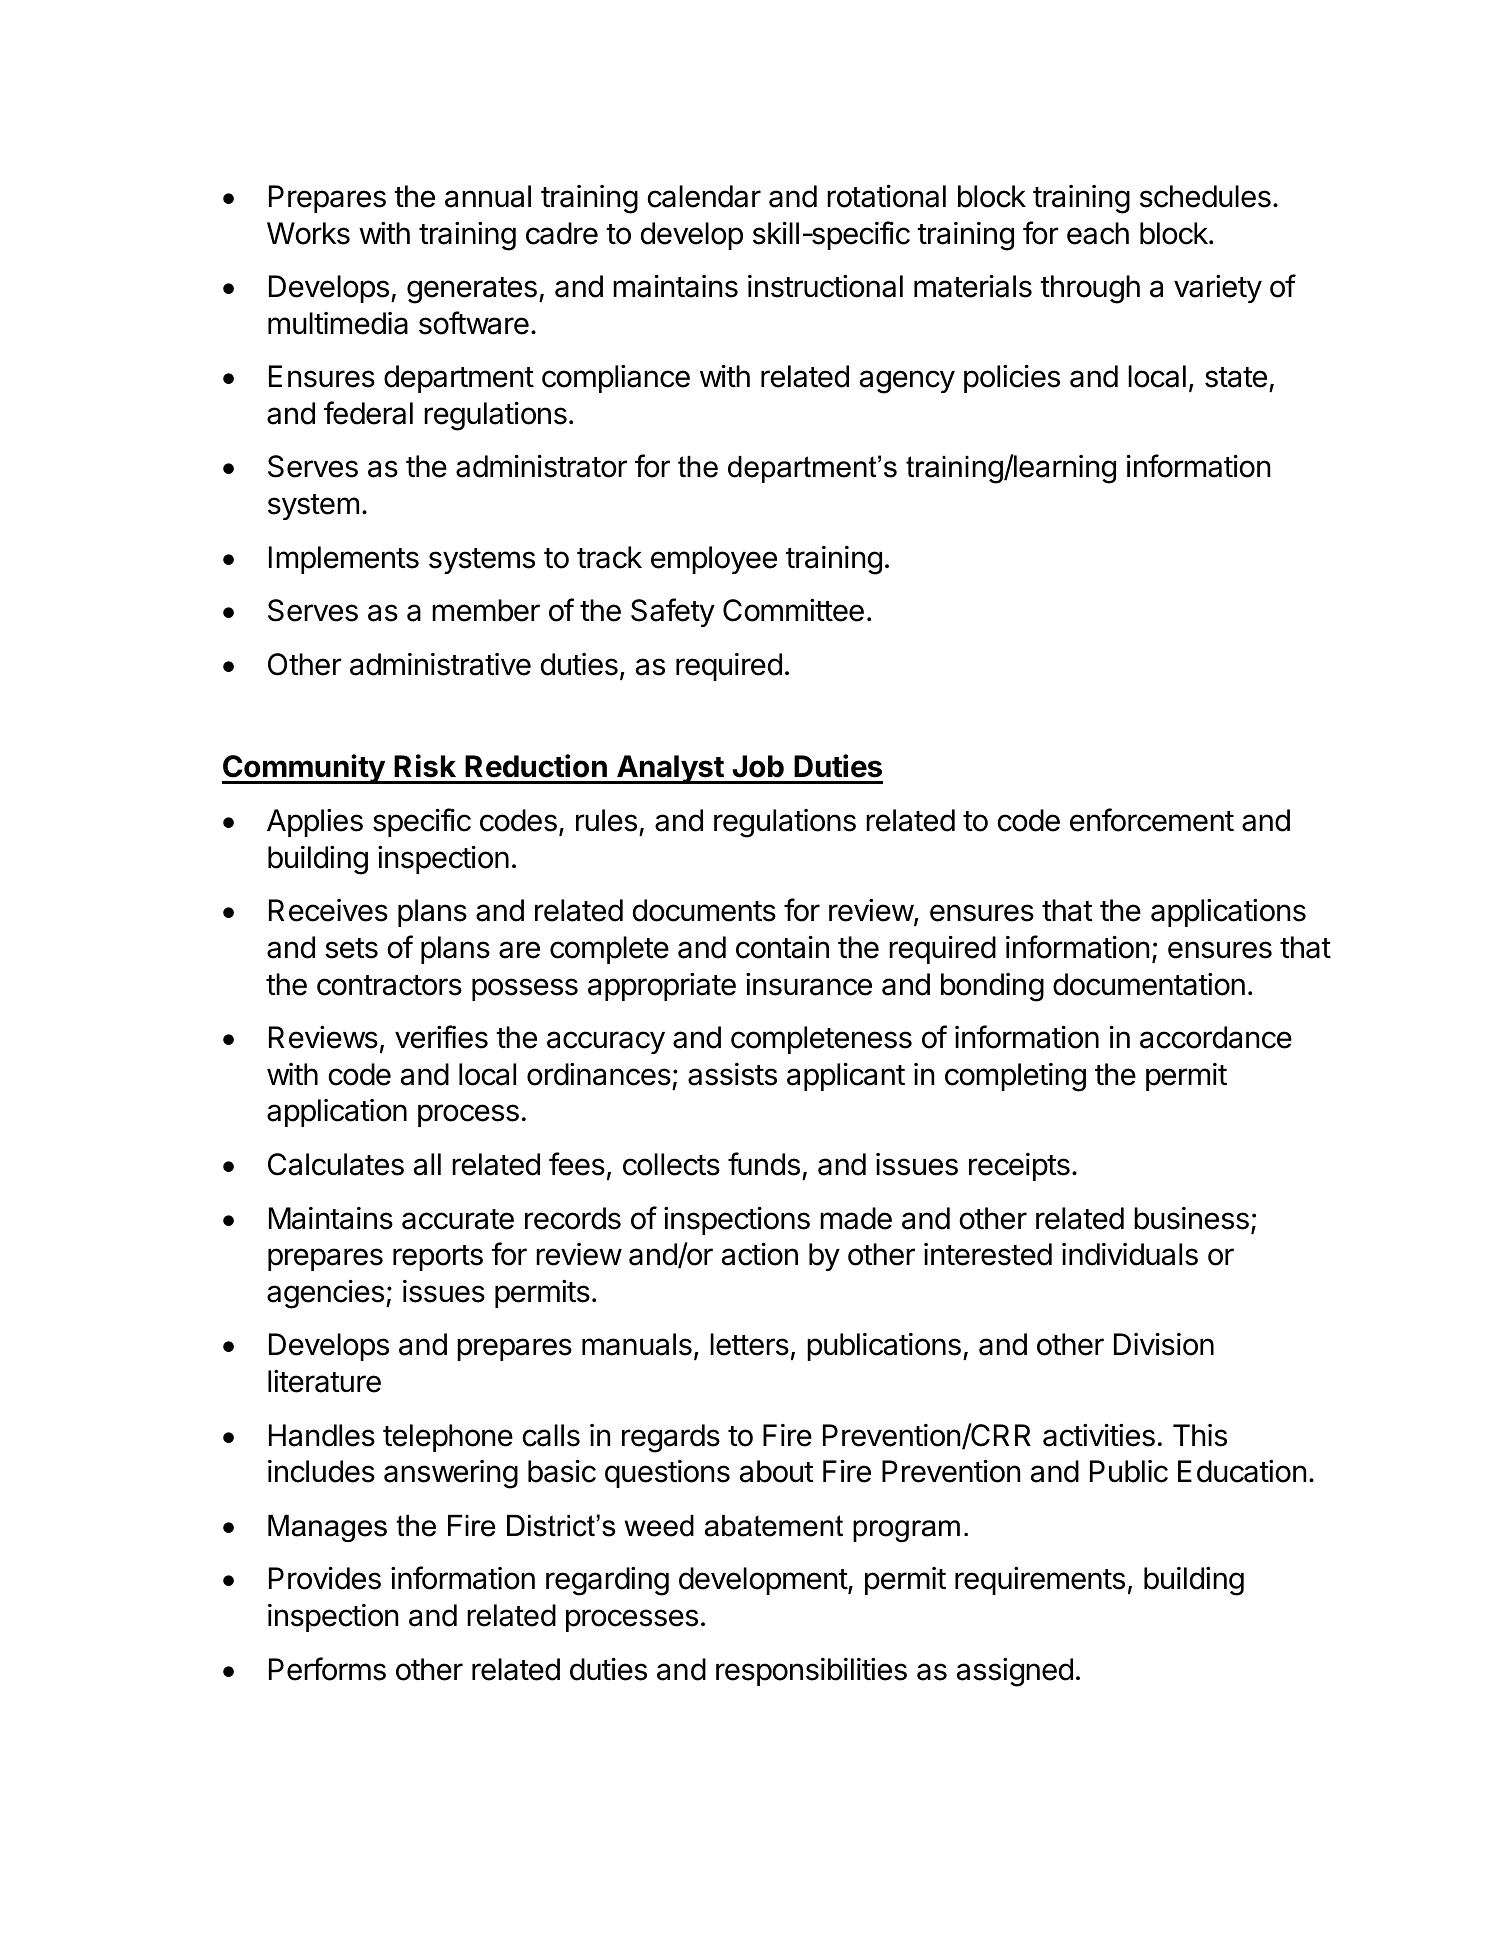 This image has height=1952, width=1509. What do you see at coordinates (760, 1254) in the image?
I see `action` at bounding box center [760, 1254].
